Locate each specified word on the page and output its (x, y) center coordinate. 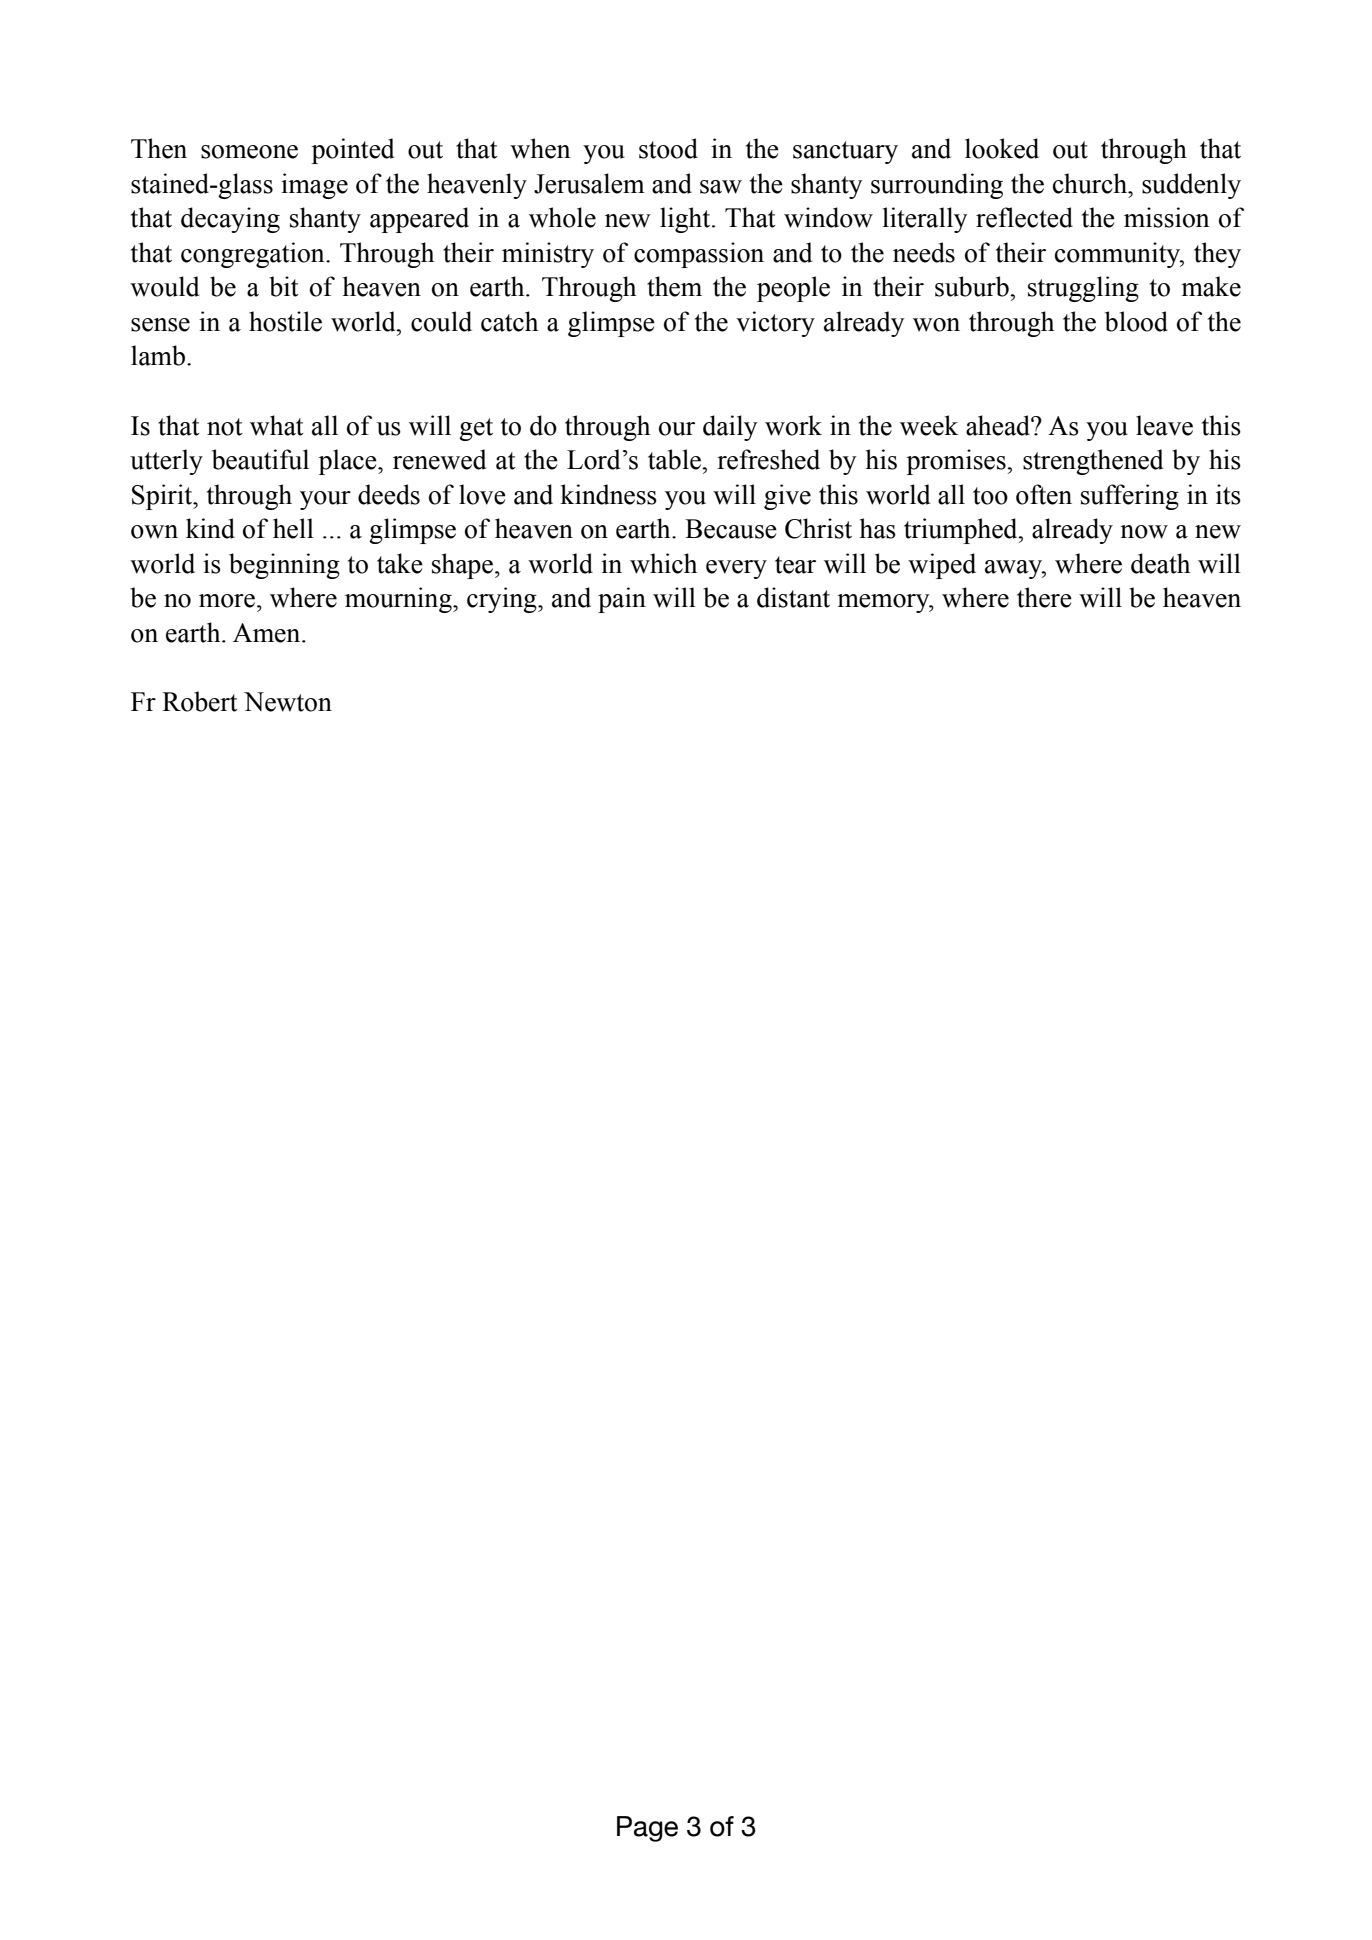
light (686, 220)
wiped (942, 566)
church (1091, 183)
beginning (284, 566)
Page (647, 1829)
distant (793, 597)
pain (622, 600)
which (663, 563)
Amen (268, 633)
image (314, 186)
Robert (200, 701)
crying (503, 600)
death (1160, 563)
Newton (288, 702)
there (1044, 597)
